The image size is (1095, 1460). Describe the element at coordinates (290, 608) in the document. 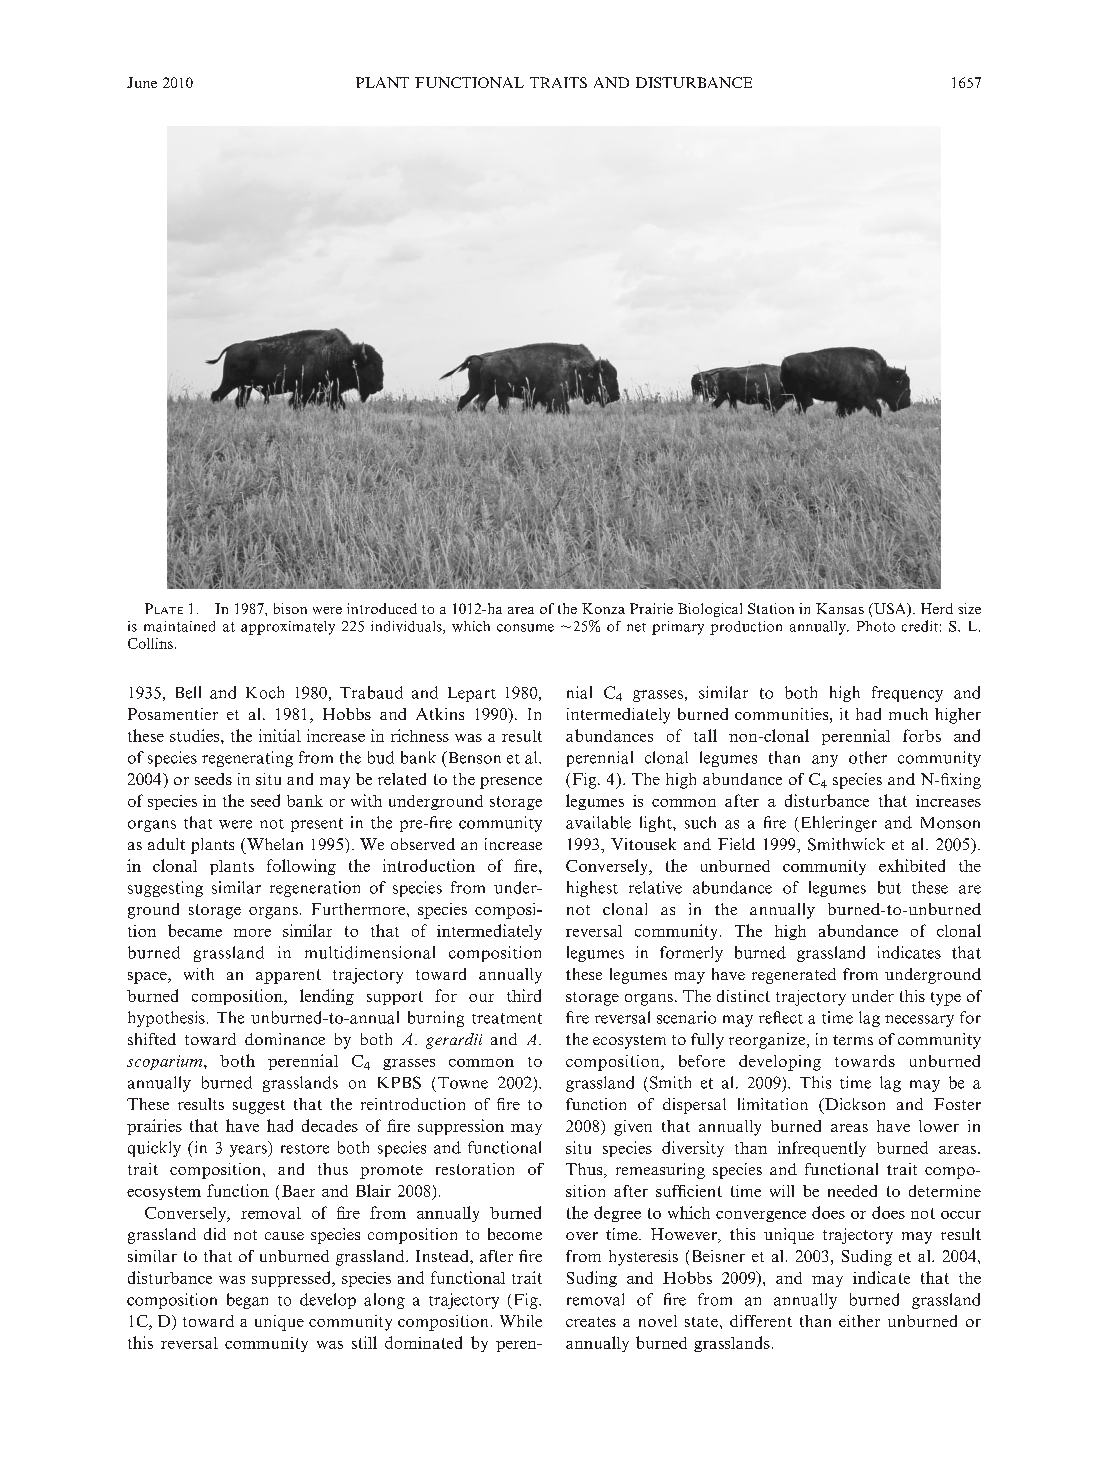

I see `bison` at that location.
